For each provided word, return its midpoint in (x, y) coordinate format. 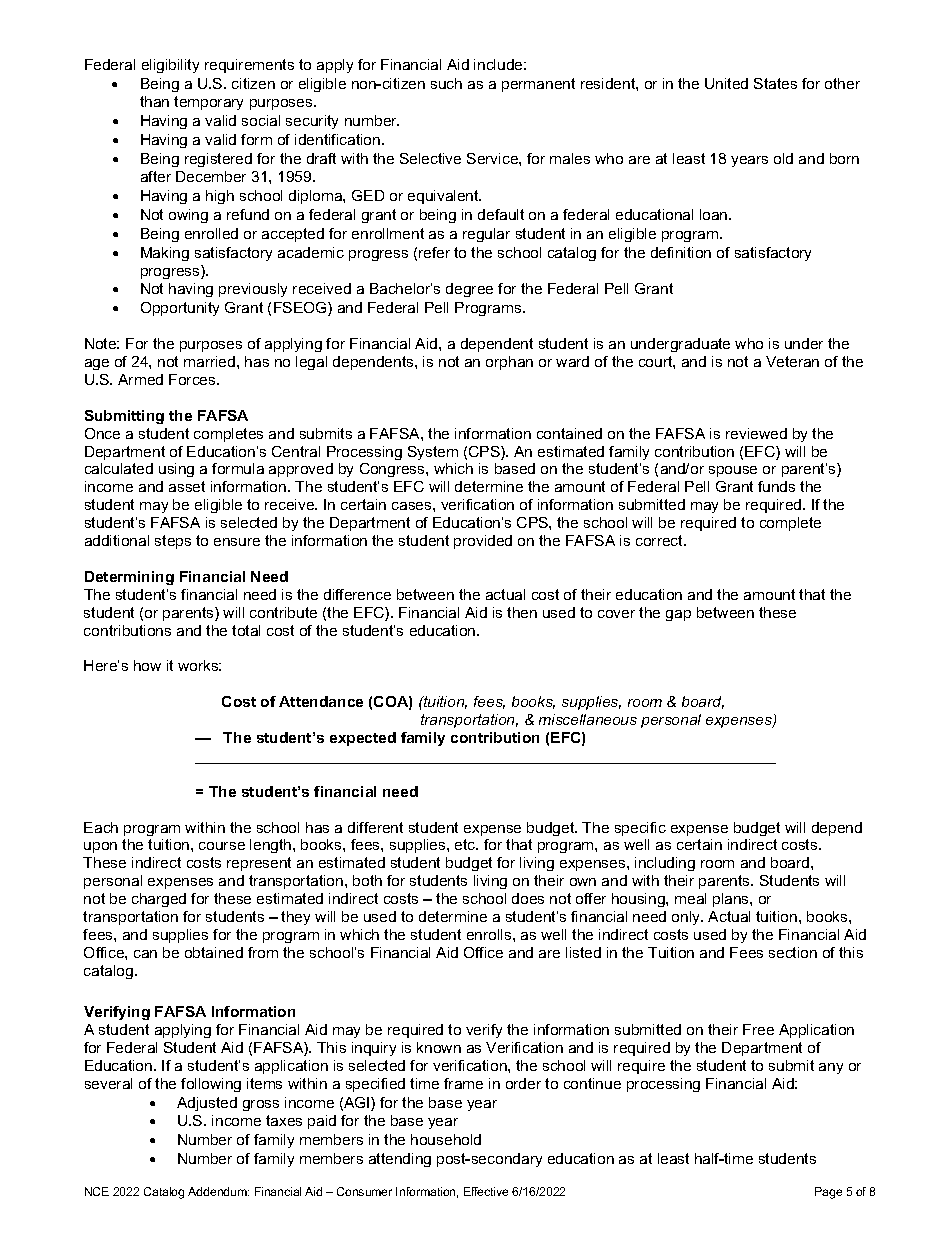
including (665, 864)
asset (187, 486)
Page (828, 1193)
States (775, 83)
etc (466, 844)
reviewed (756, 433)
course (222, 846)
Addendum (218, 1191)
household (446, 1139)
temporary (208, 103)
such (446, 83)
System (433, 453)
